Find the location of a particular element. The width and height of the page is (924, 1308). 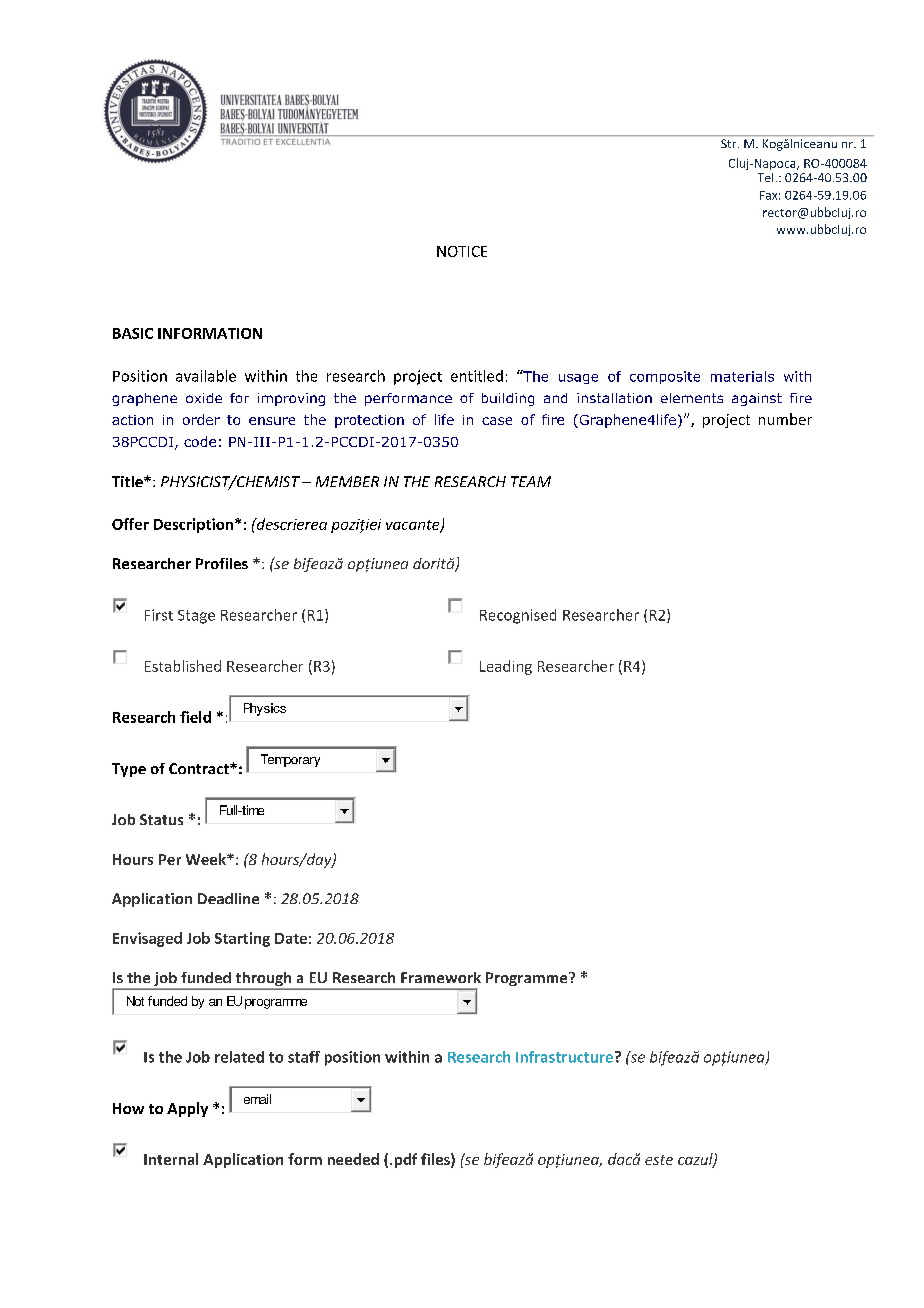

este is located at coordinates (659, 1160).
